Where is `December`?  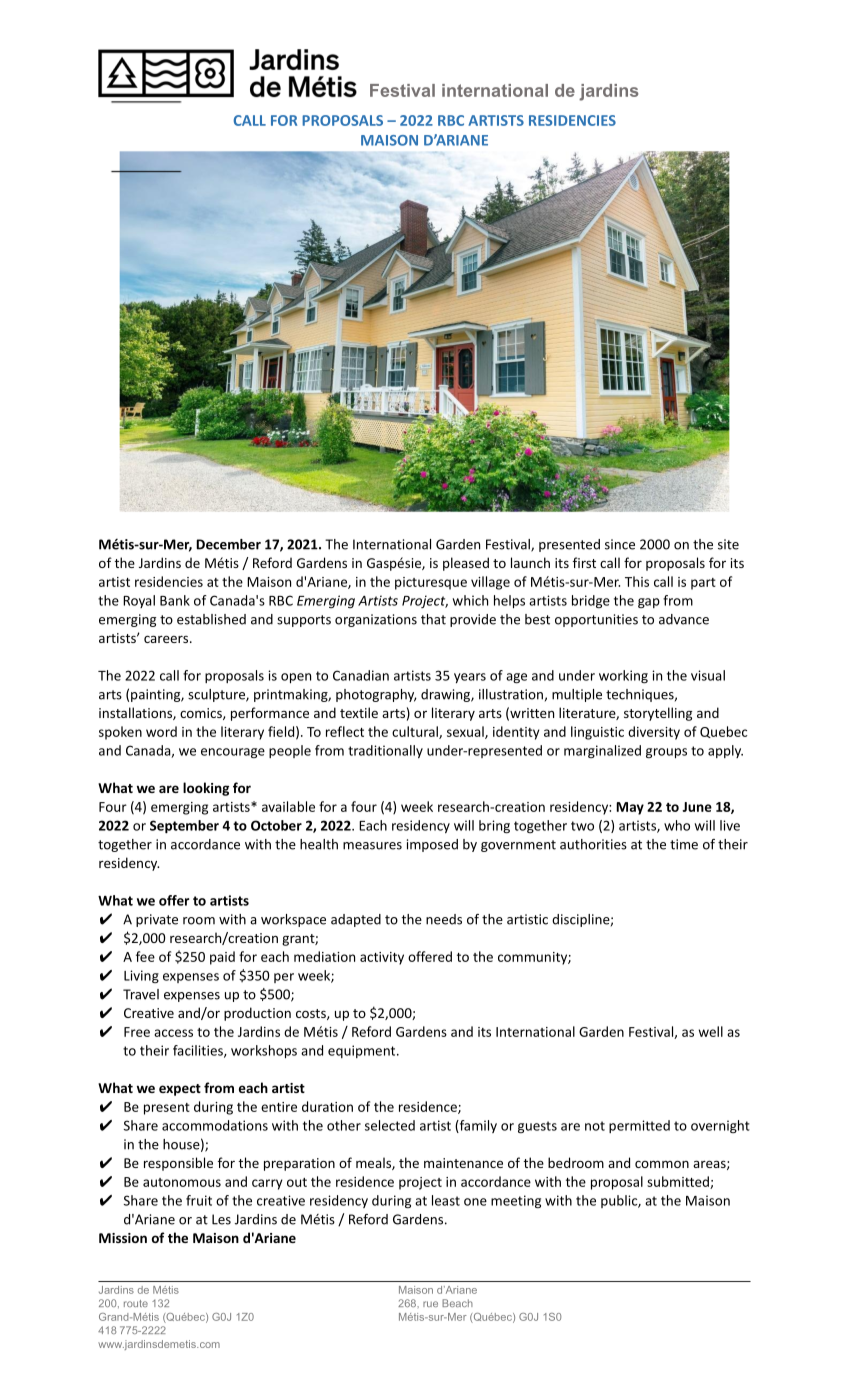
December is located at coordinates (228, 544).
